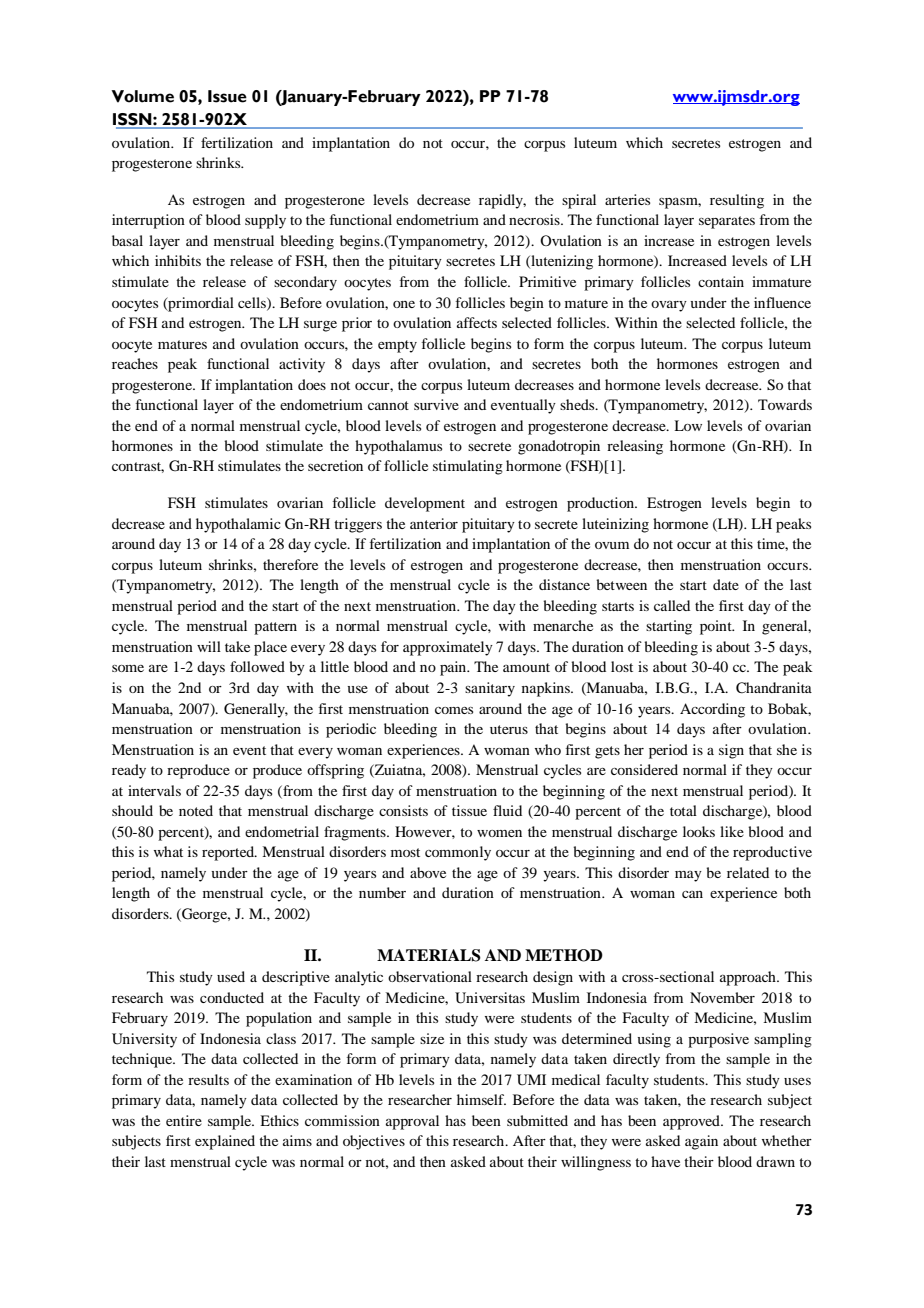 Image resolution: width=924 pixels, height=1308 pixels. I want to click on Volume, so click(142, 96).
